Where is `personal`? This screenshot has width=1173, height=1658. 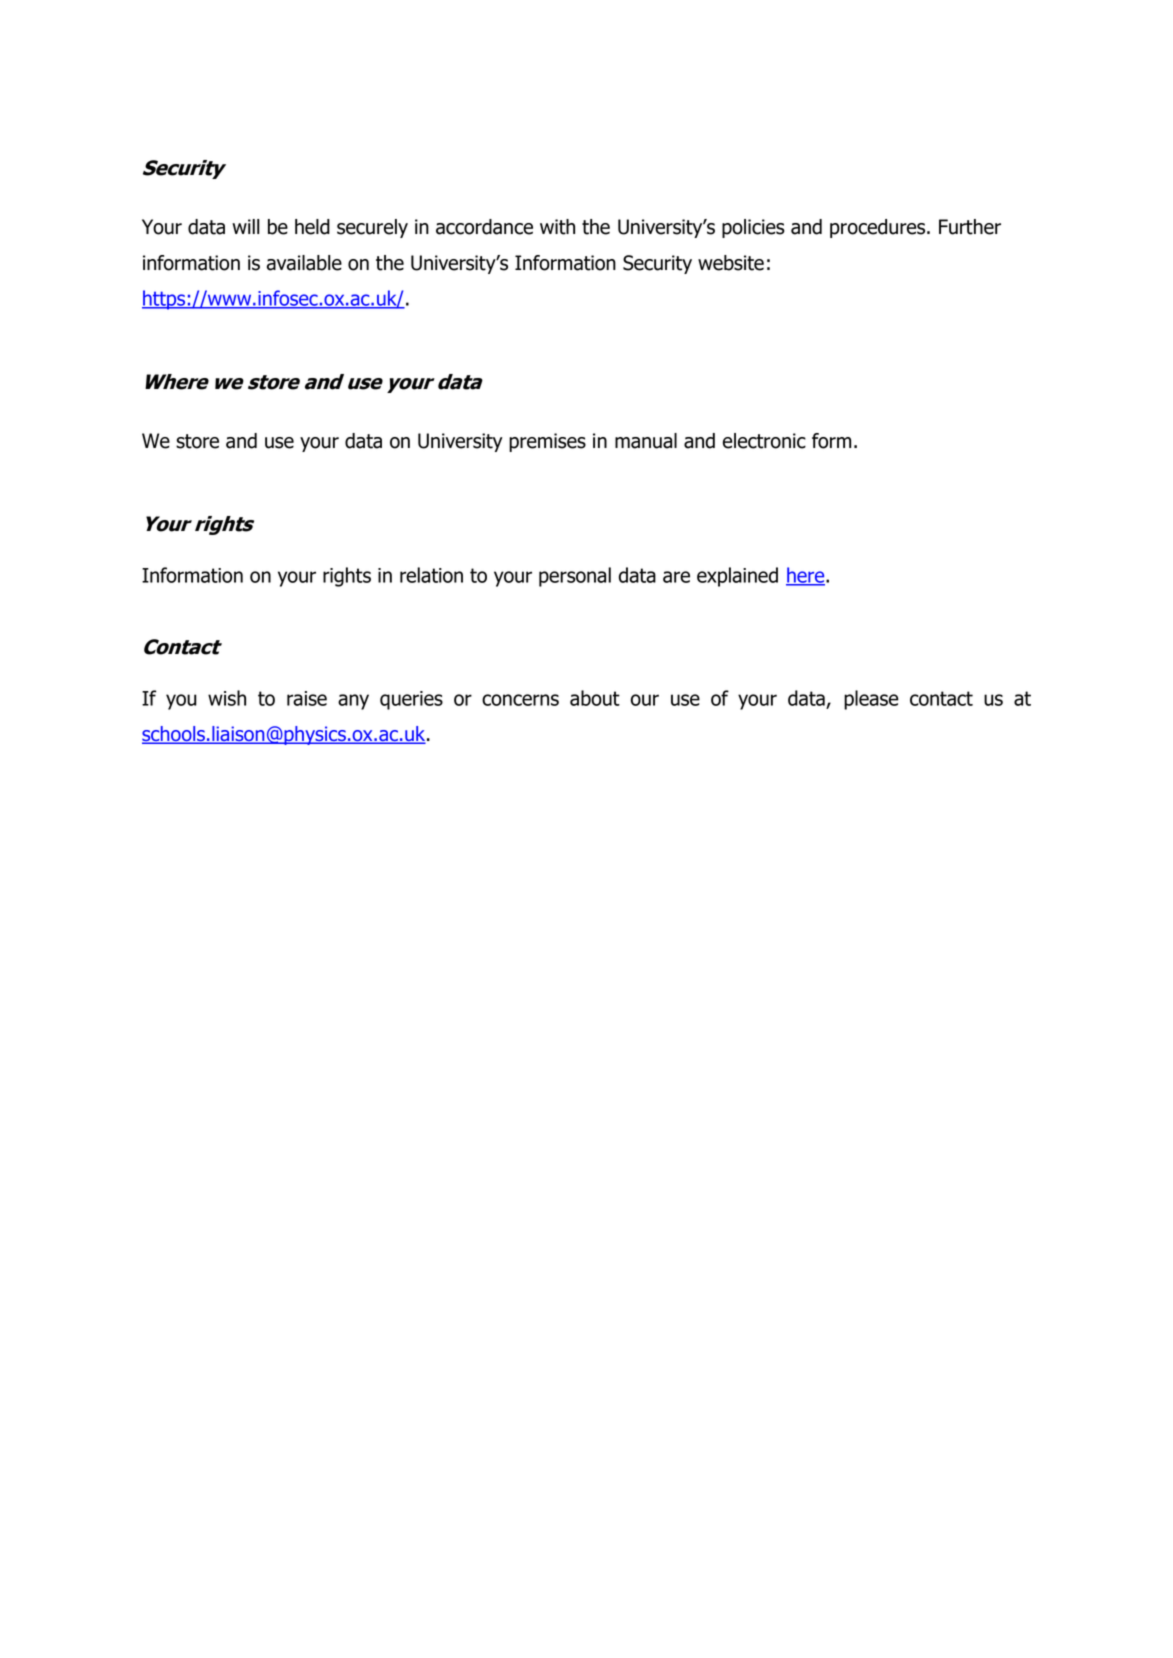
personal is located at coordinates (575, 577).
